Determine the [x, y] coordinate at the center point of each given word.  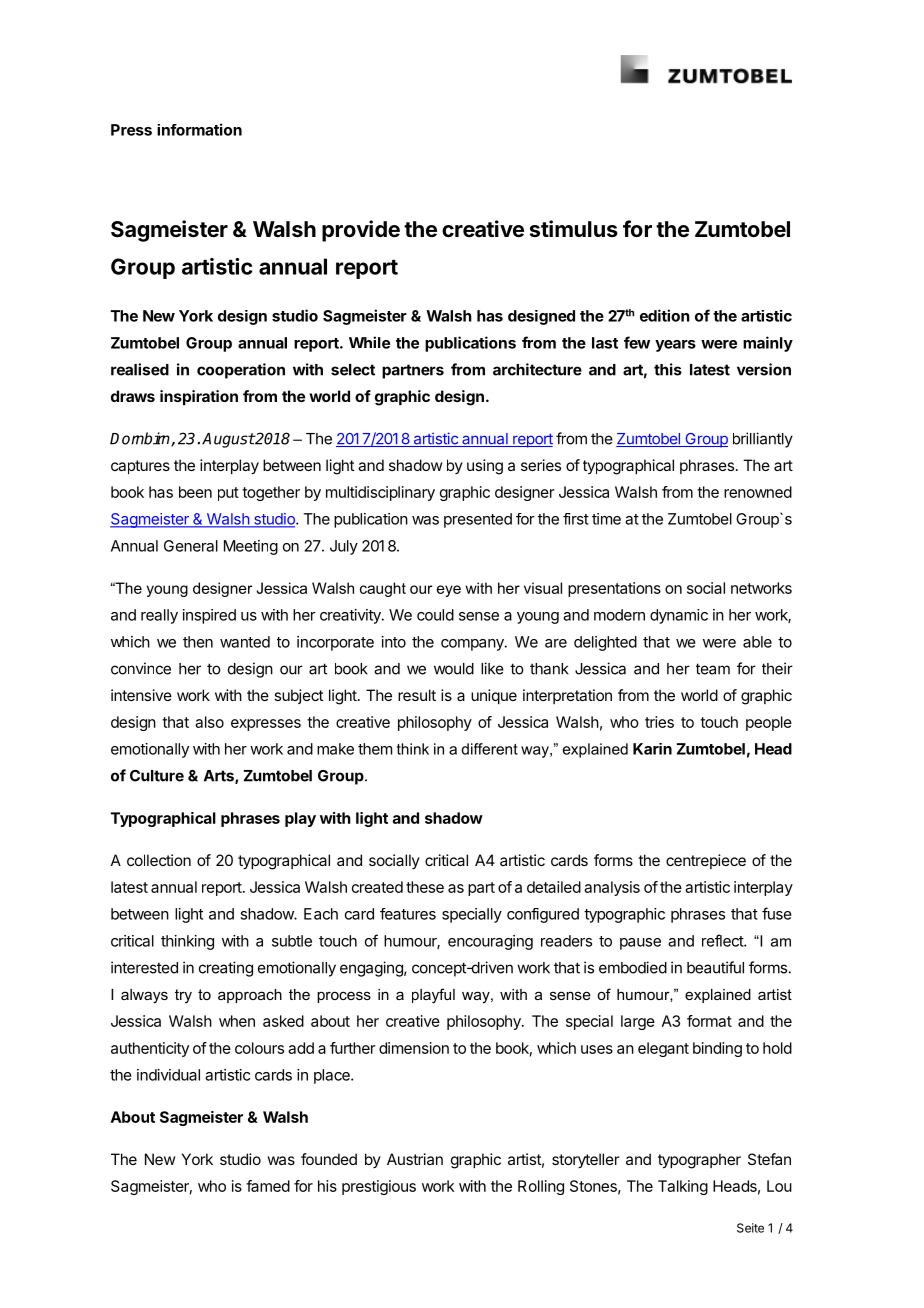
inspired [209, 616]
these [425, 887]
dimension [414, 1048]
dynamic [679, 616]
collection [159, 860]
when [237, 1021]
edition [665, 315]
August [228, 440]
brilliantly [763, 440]
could [435, 615]
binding [717, 1049]
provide [361, 231]
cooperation [241, 371]
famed [268, 1186]
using [485, 467]
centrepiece [706, 861]
